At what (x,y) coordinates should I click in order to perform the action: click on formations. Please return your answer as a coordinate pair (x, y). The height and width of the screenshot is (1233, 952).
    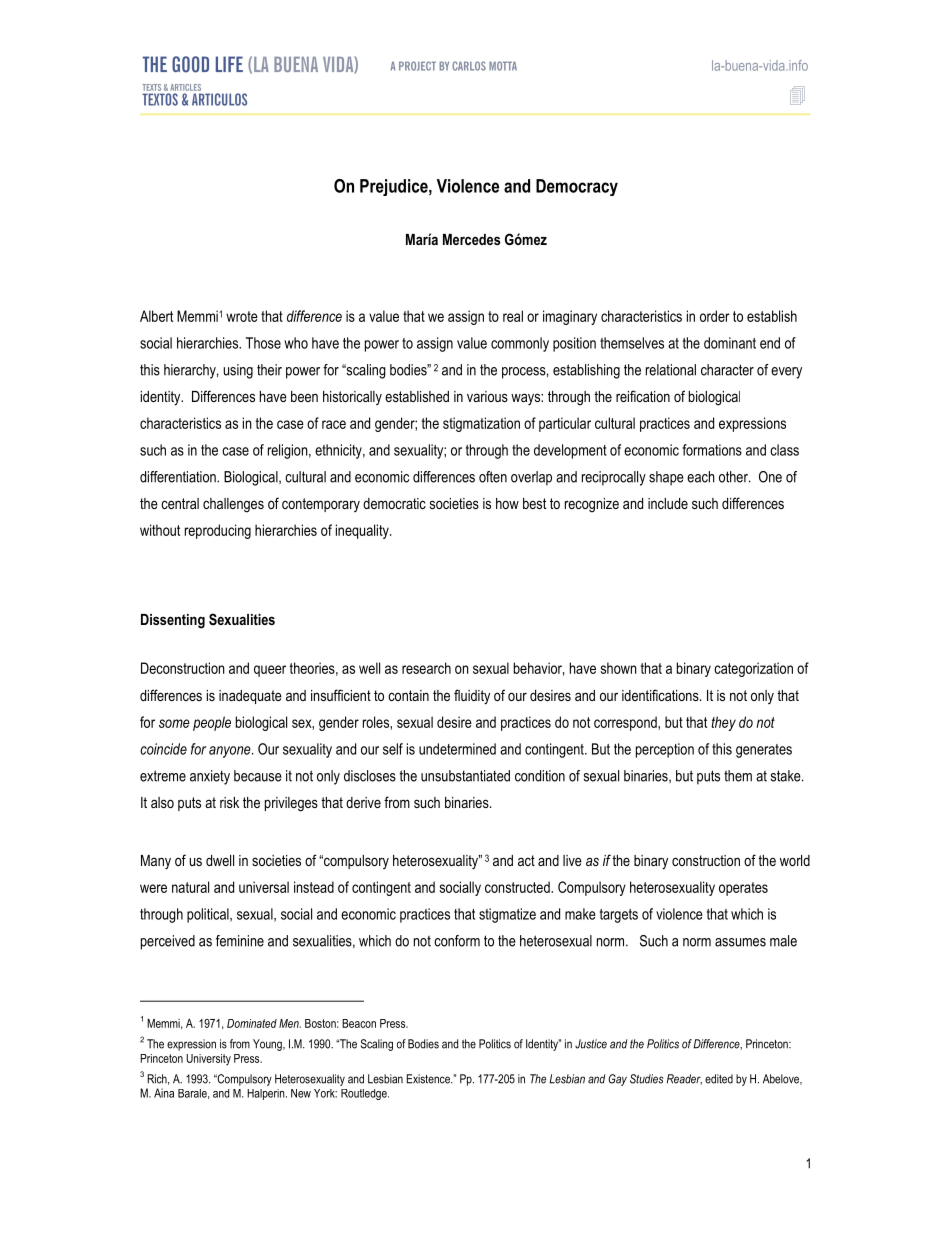
    Looking at the image, I should click on (712, 450).
